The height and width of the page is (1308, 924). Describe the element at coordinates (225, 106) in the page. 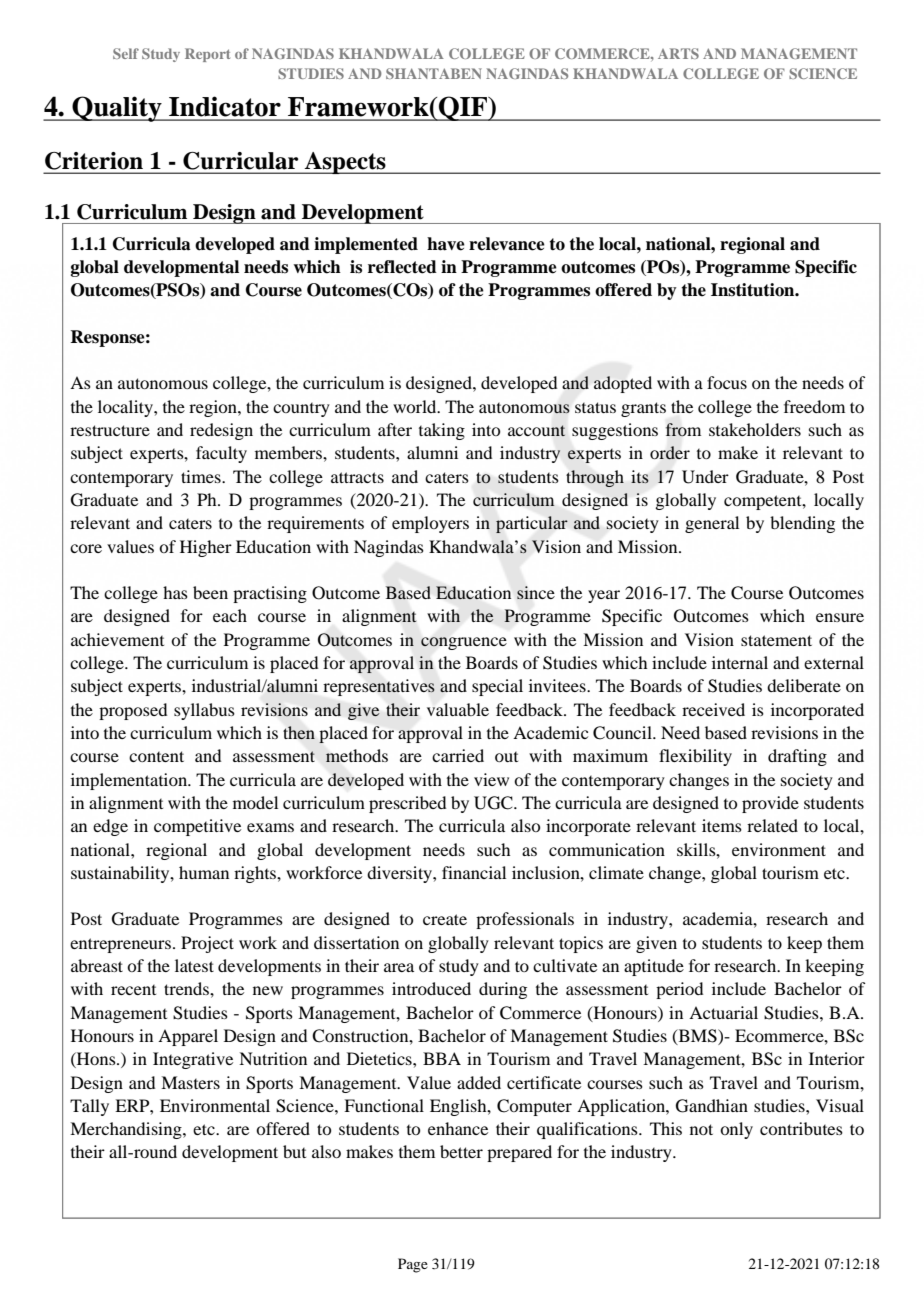

I see `Indicator` at that location.
